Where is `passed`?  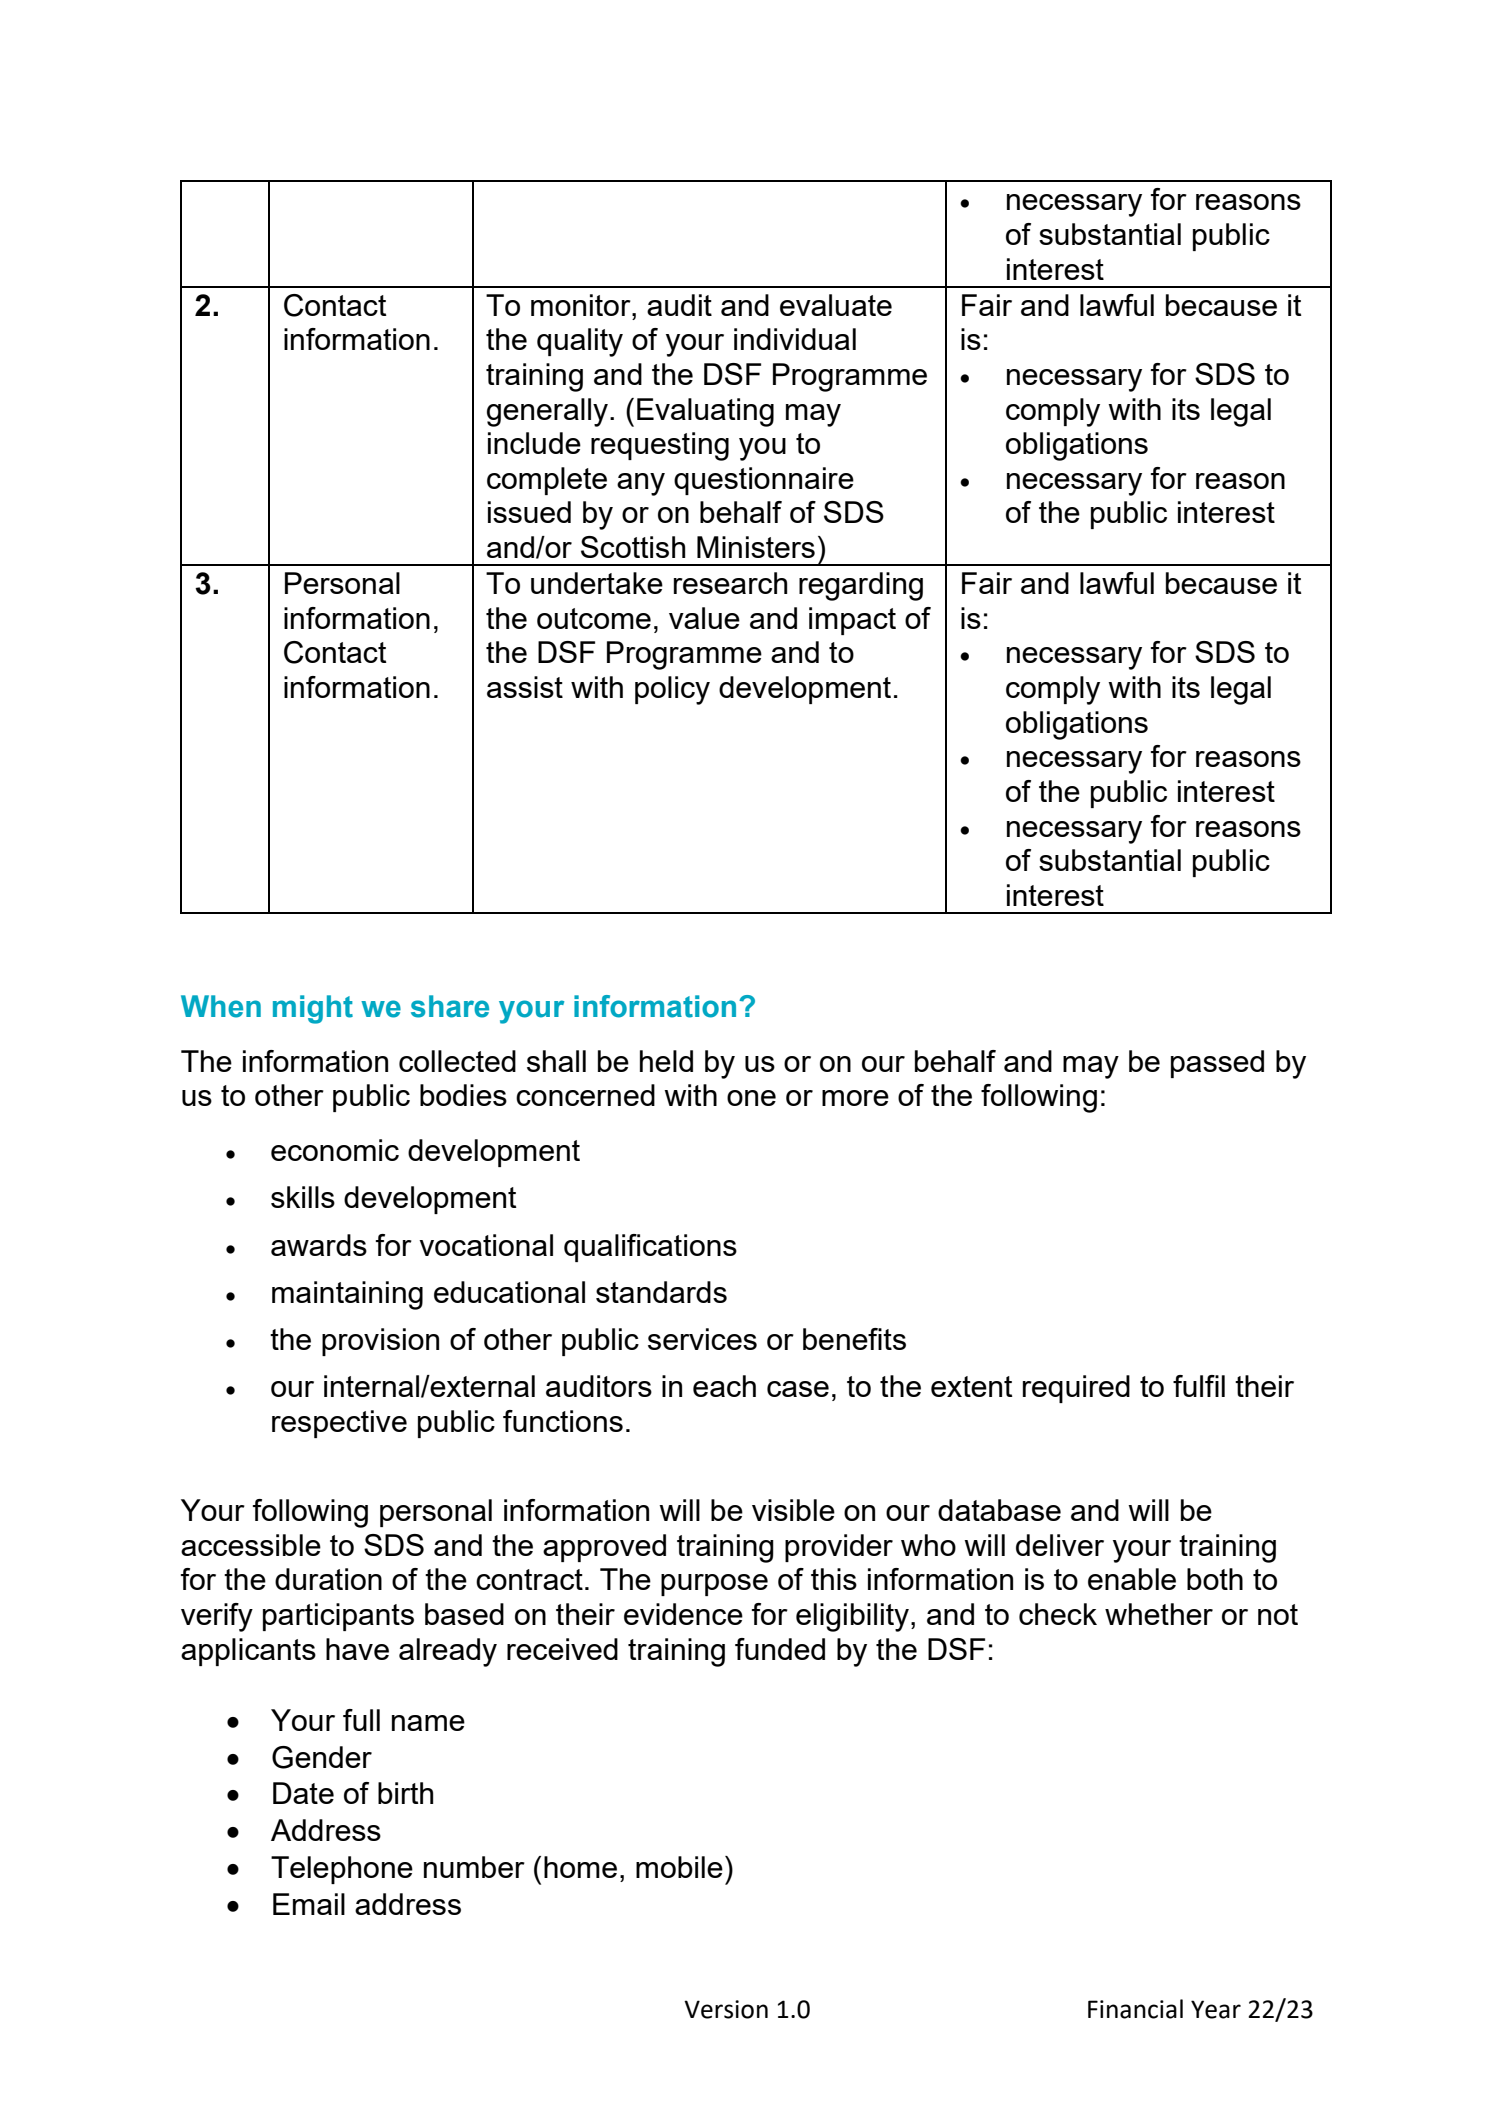 passed is located at coordinates (1217, 1064).
